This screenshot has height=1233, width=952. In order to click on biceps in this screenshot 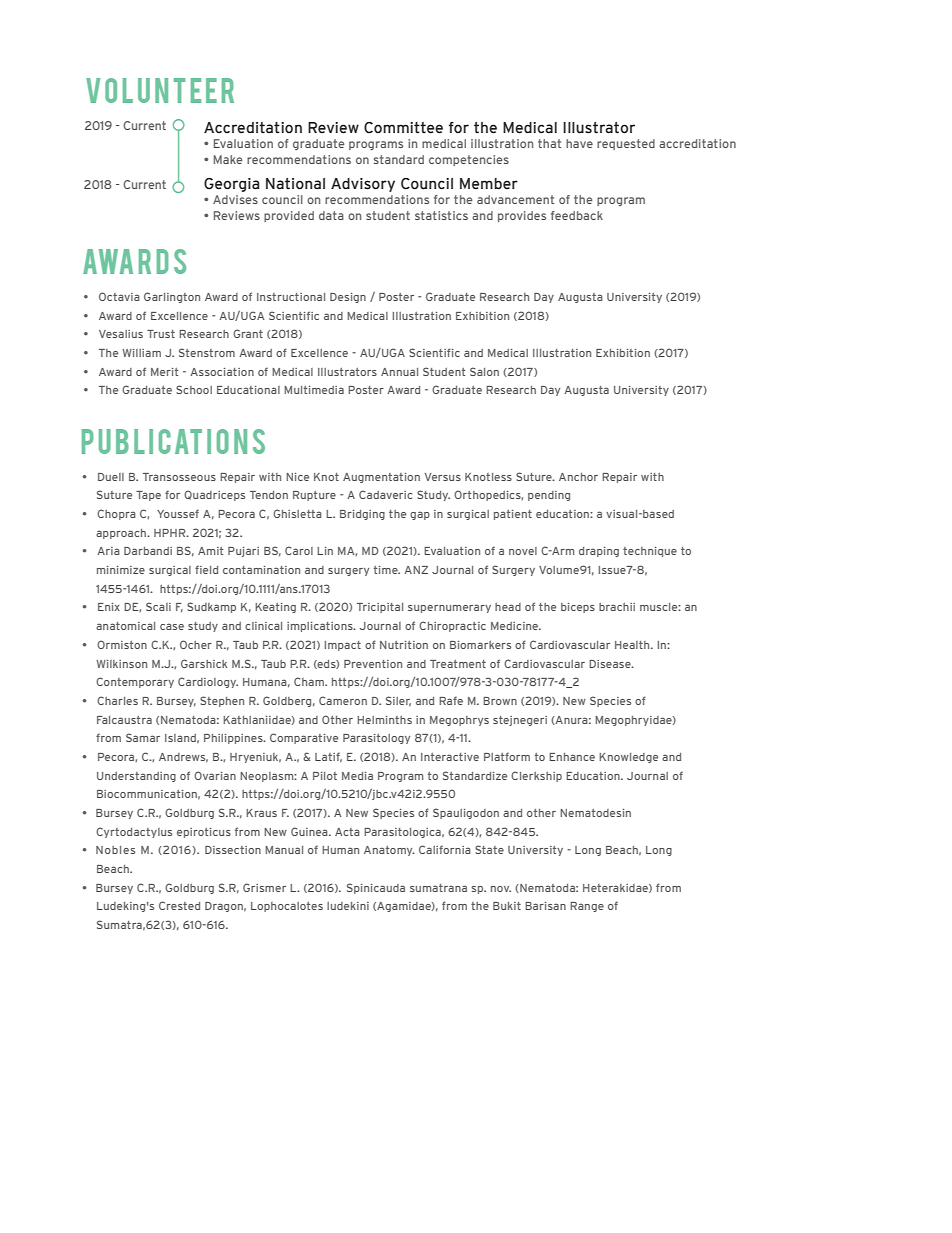, I will do `click(578, 608)`.
